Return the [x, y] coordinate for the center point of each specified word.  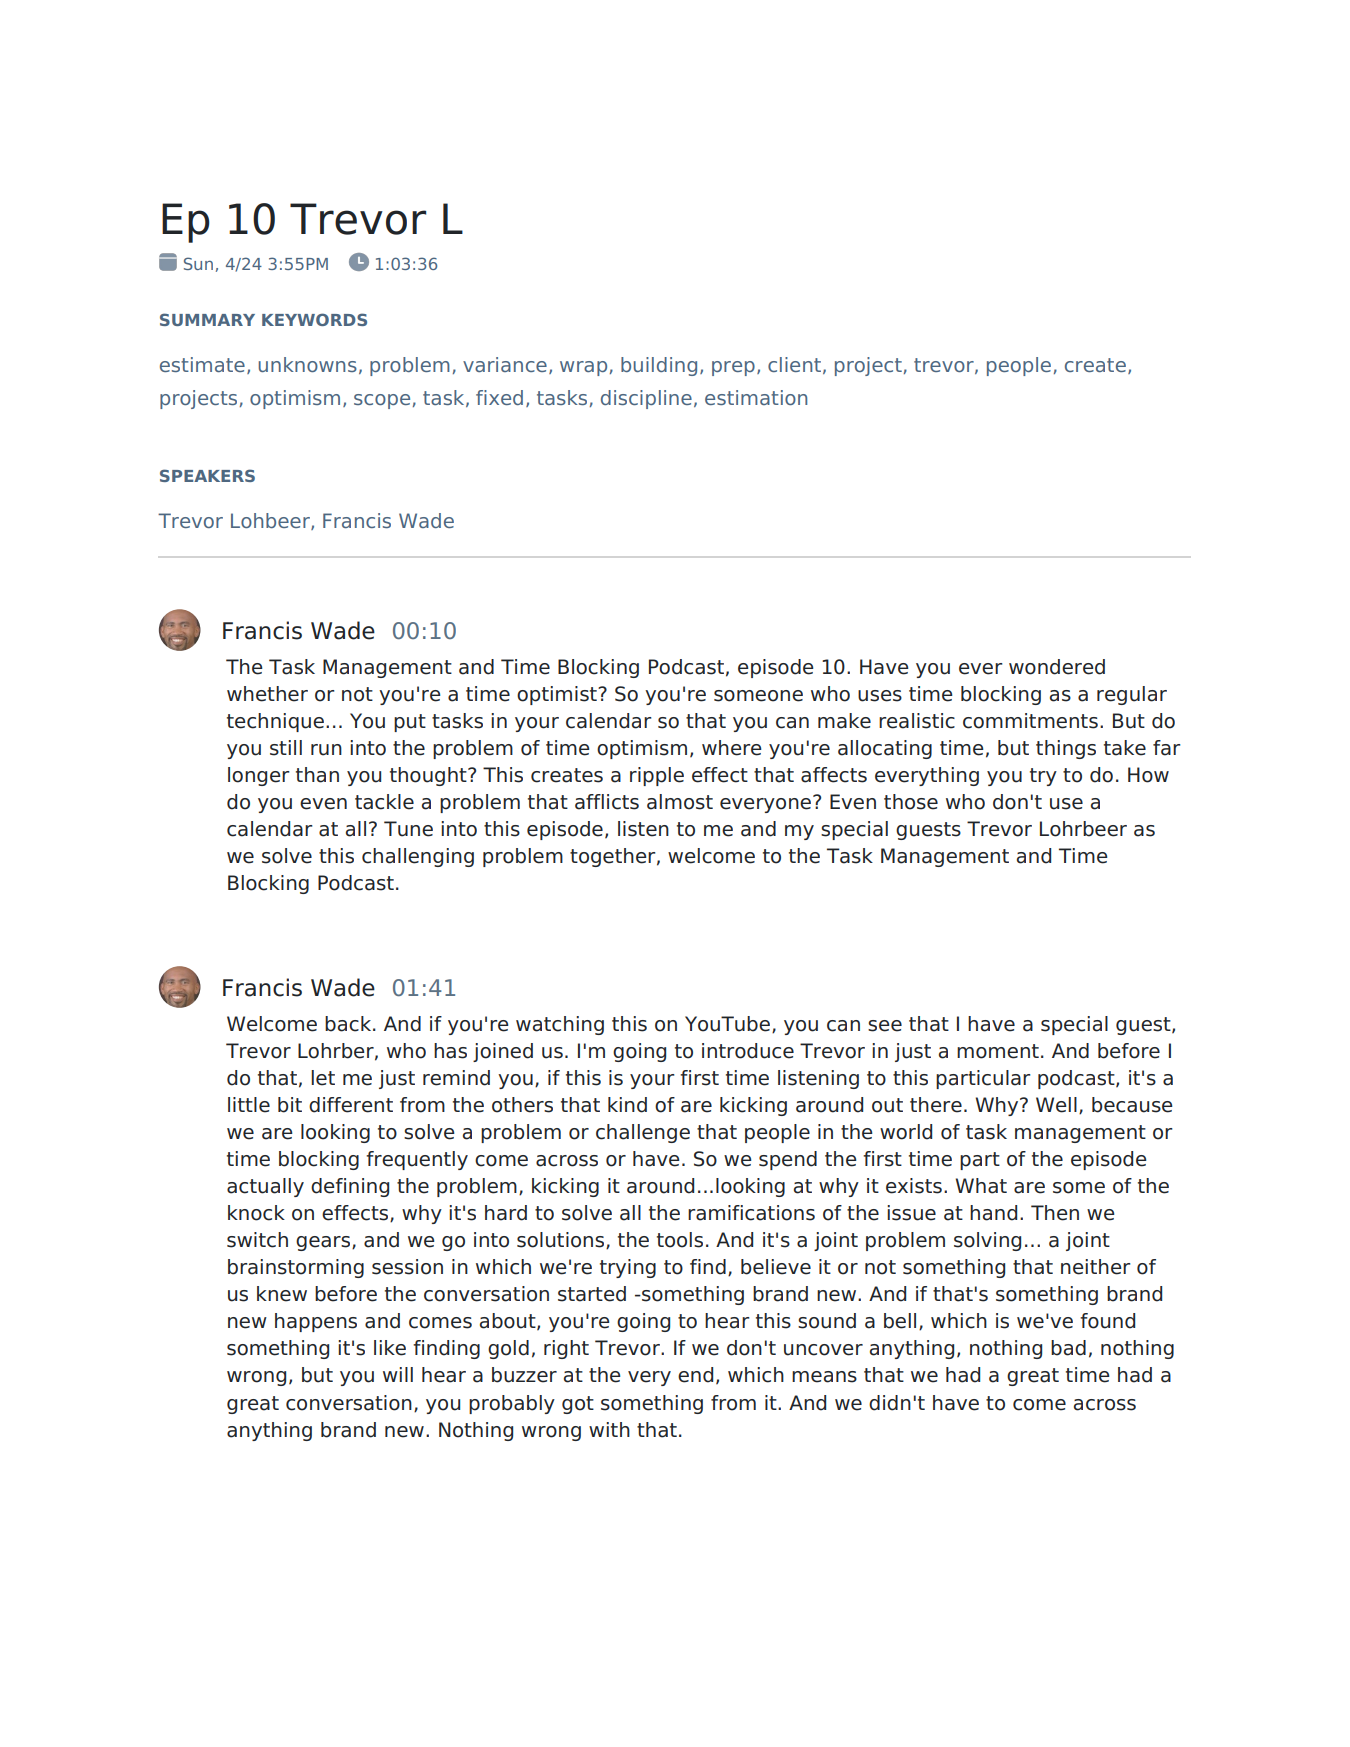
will [398, 1374]
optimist [558, 695]
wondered [1057, 667]
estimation [756, 397]
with [609, 1429]
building [659, 366]
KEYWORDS [314, 319]
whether [267, 694]
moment [998, 1051]
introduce [748, 1051]
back [349, 1024]
